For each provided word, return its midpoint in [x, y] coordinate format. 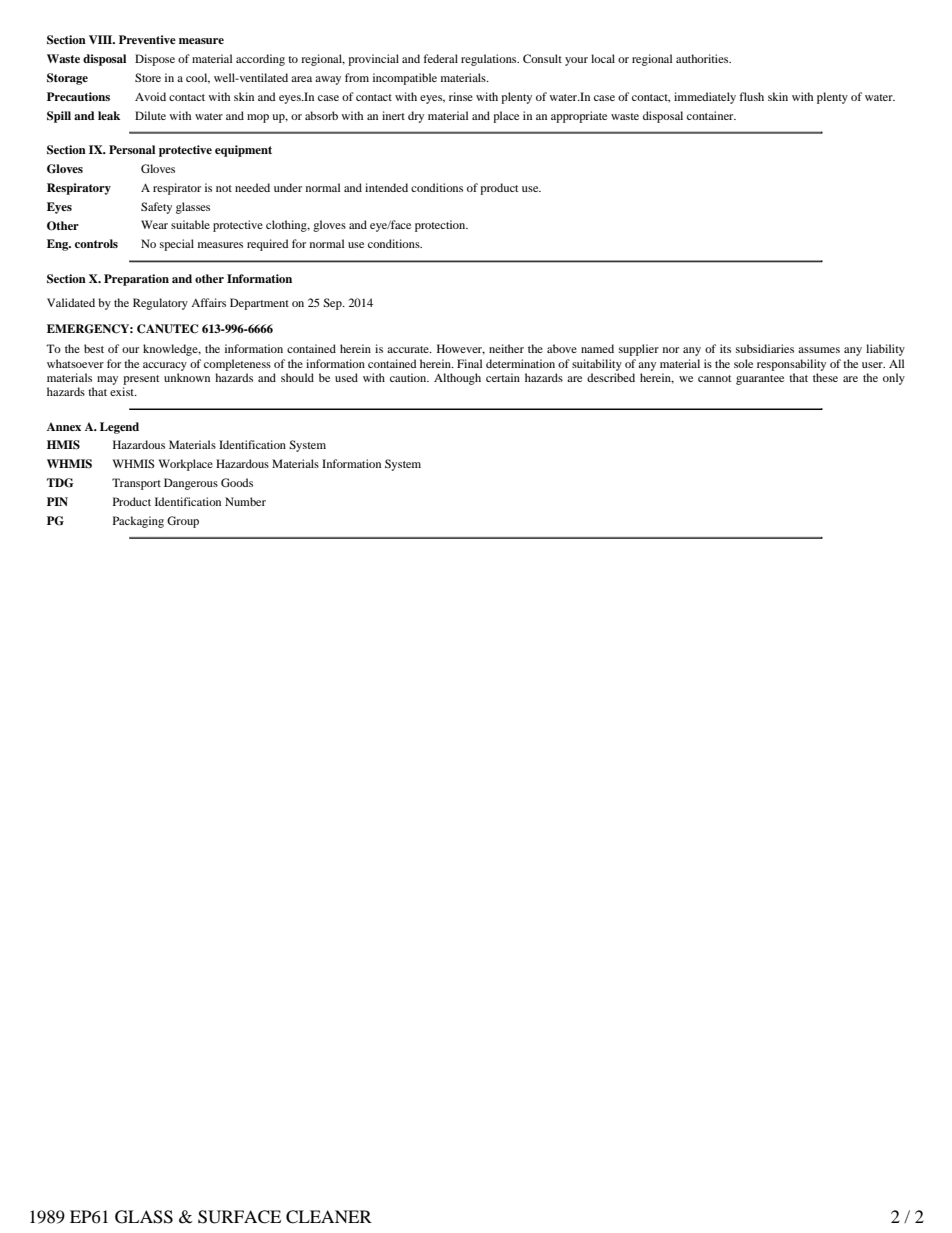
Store [148, 77]
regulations [490, 60]
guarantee [760, 380]
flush [752, 96]
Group [183, 522]
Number [245, 501]
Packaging [138, 522]
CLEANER [329, 1217]
